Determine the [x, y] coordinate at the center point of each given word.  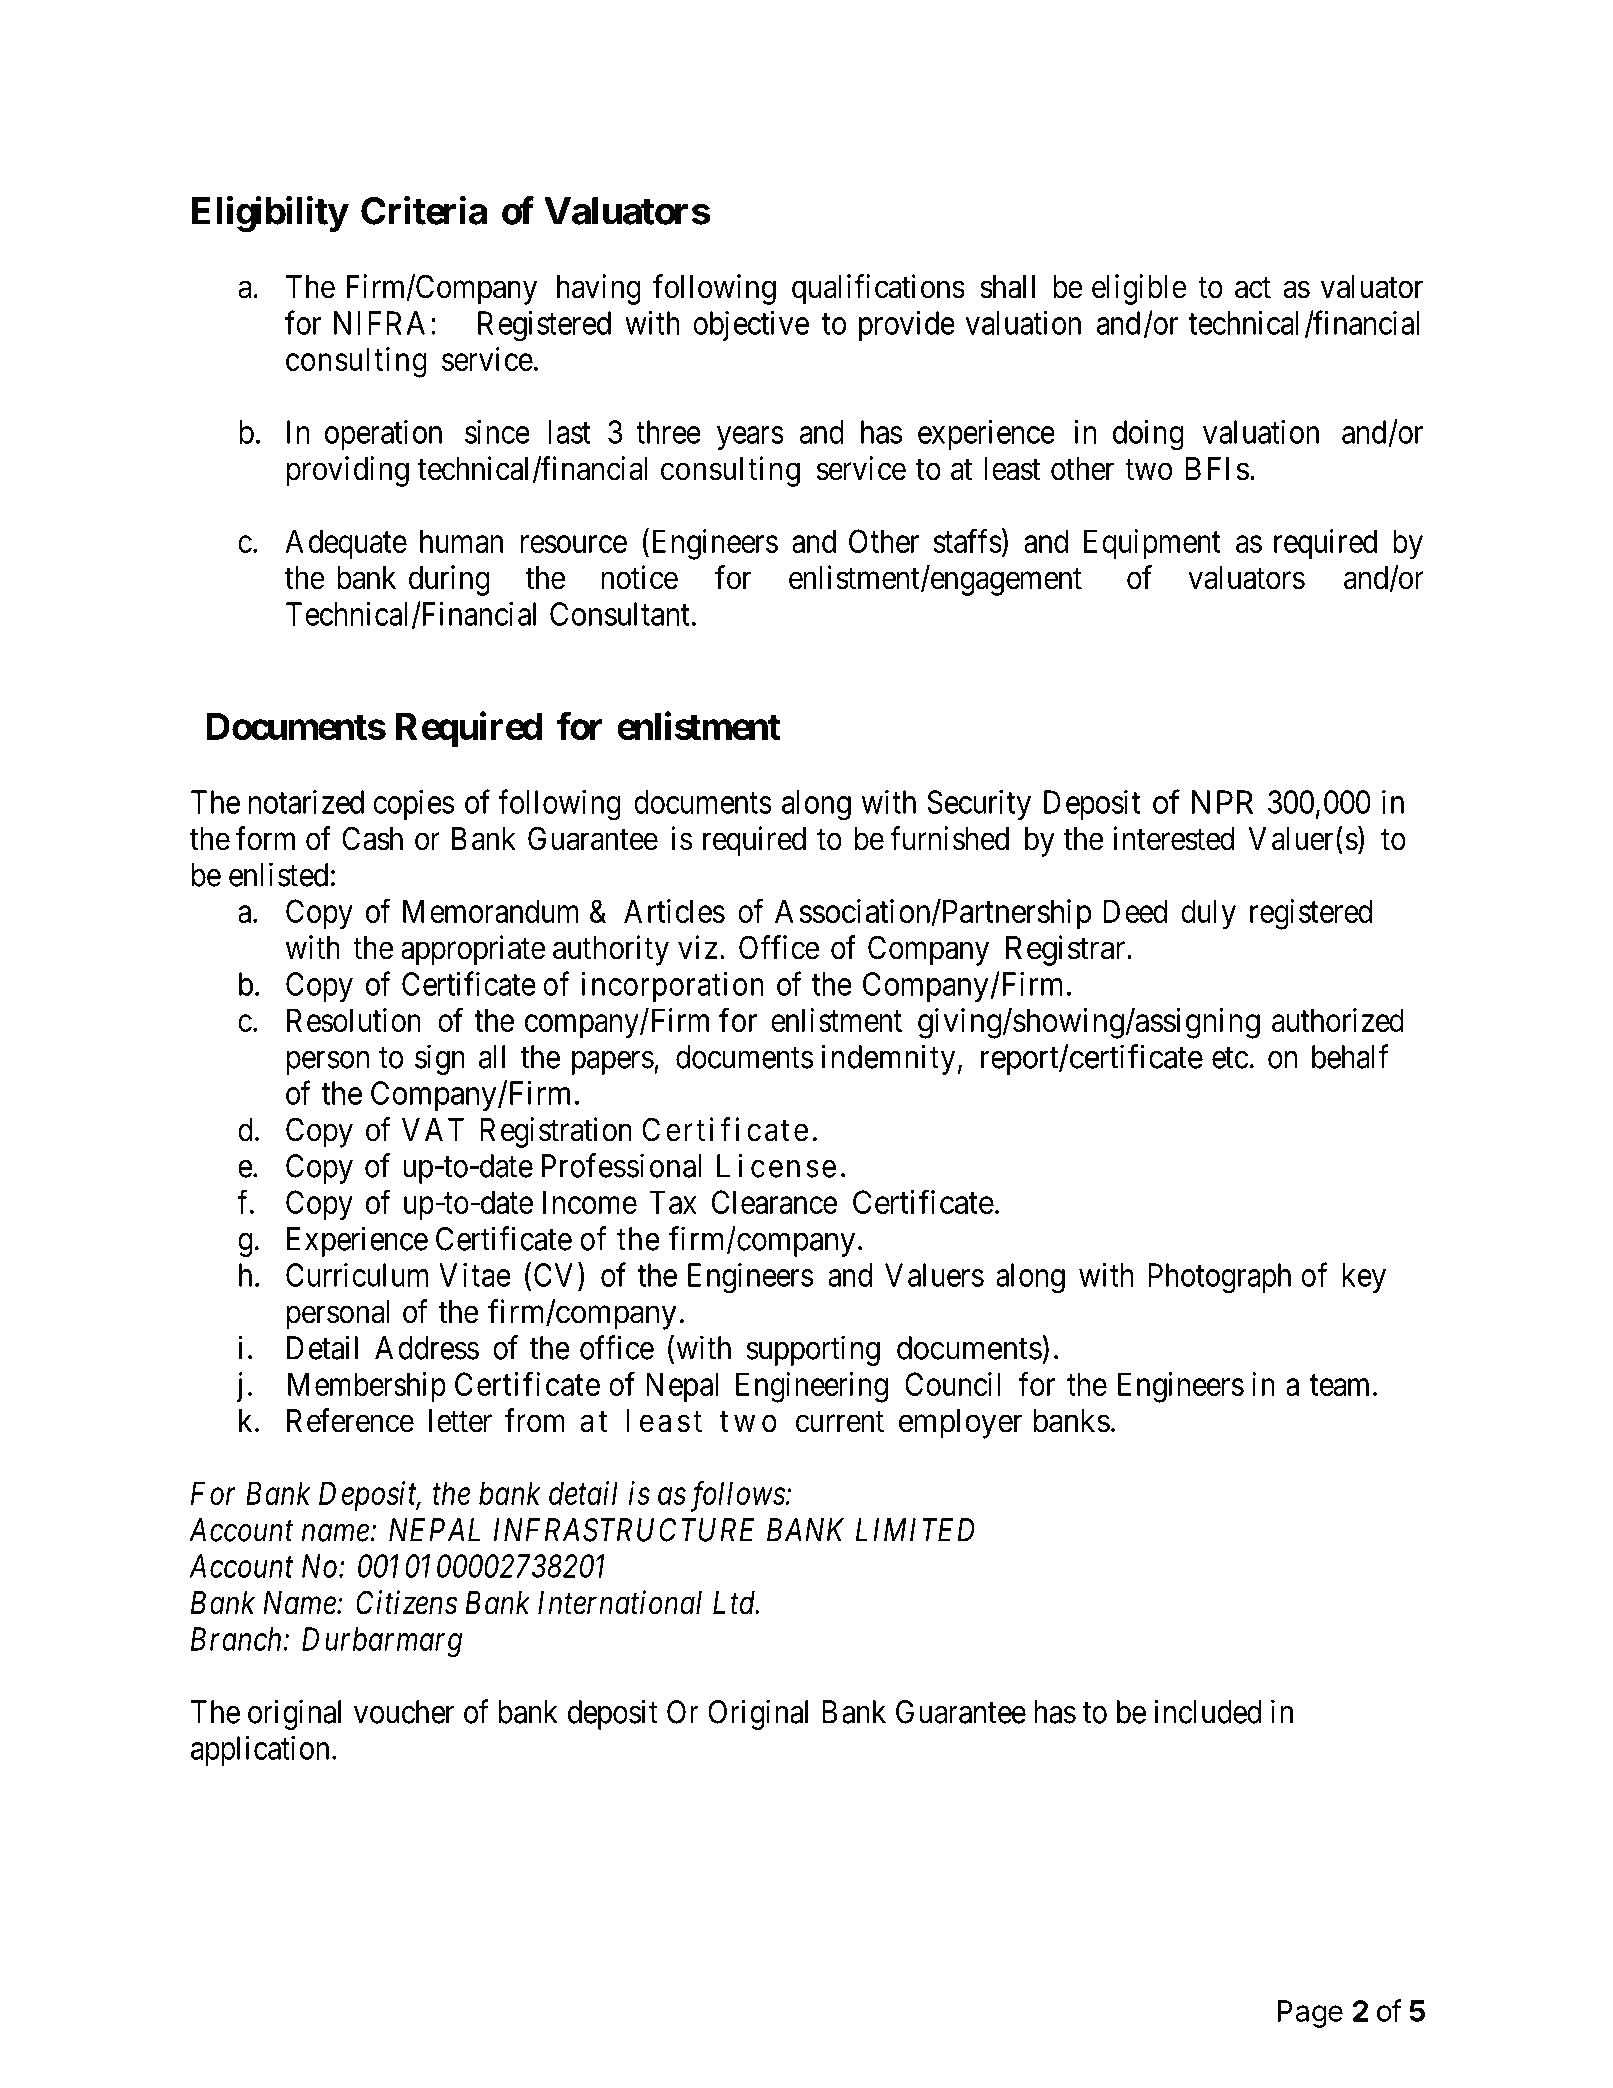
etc [1230, 1058]
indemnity [888, 1059]
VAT [433, 1129]
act [1253, 288]
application [260, 1750]
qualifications [878, 289]
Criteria [424, 210]
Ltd [735, 1603]
